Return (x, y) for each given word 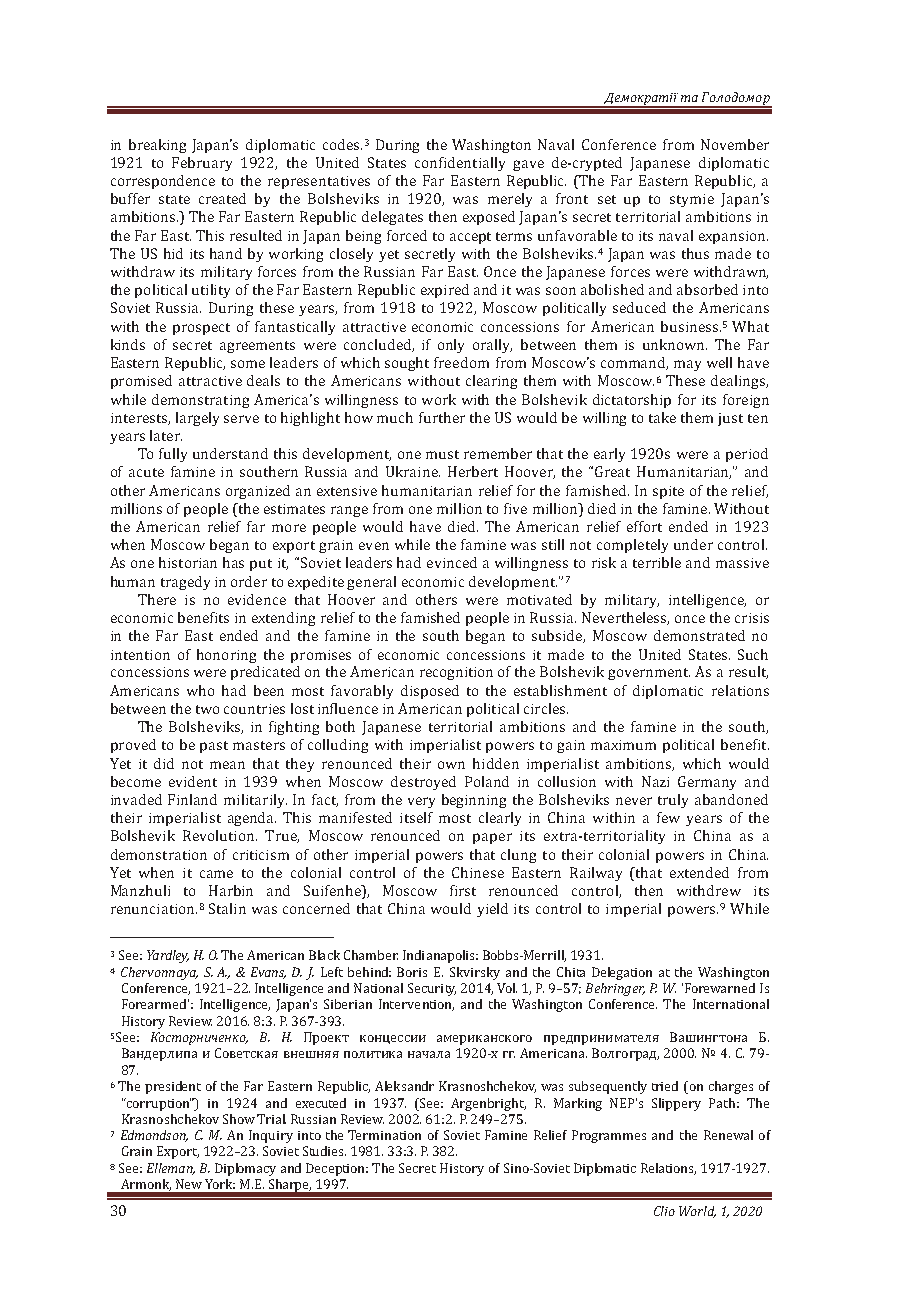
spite (668, 492)
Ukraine (413, 471)
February (202, 164)
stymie (692, 200)
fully (173, 455)
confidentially (460, 164)
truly (673, 801)
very (421, 802)
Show (239, 1119)
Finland (192, 799)
